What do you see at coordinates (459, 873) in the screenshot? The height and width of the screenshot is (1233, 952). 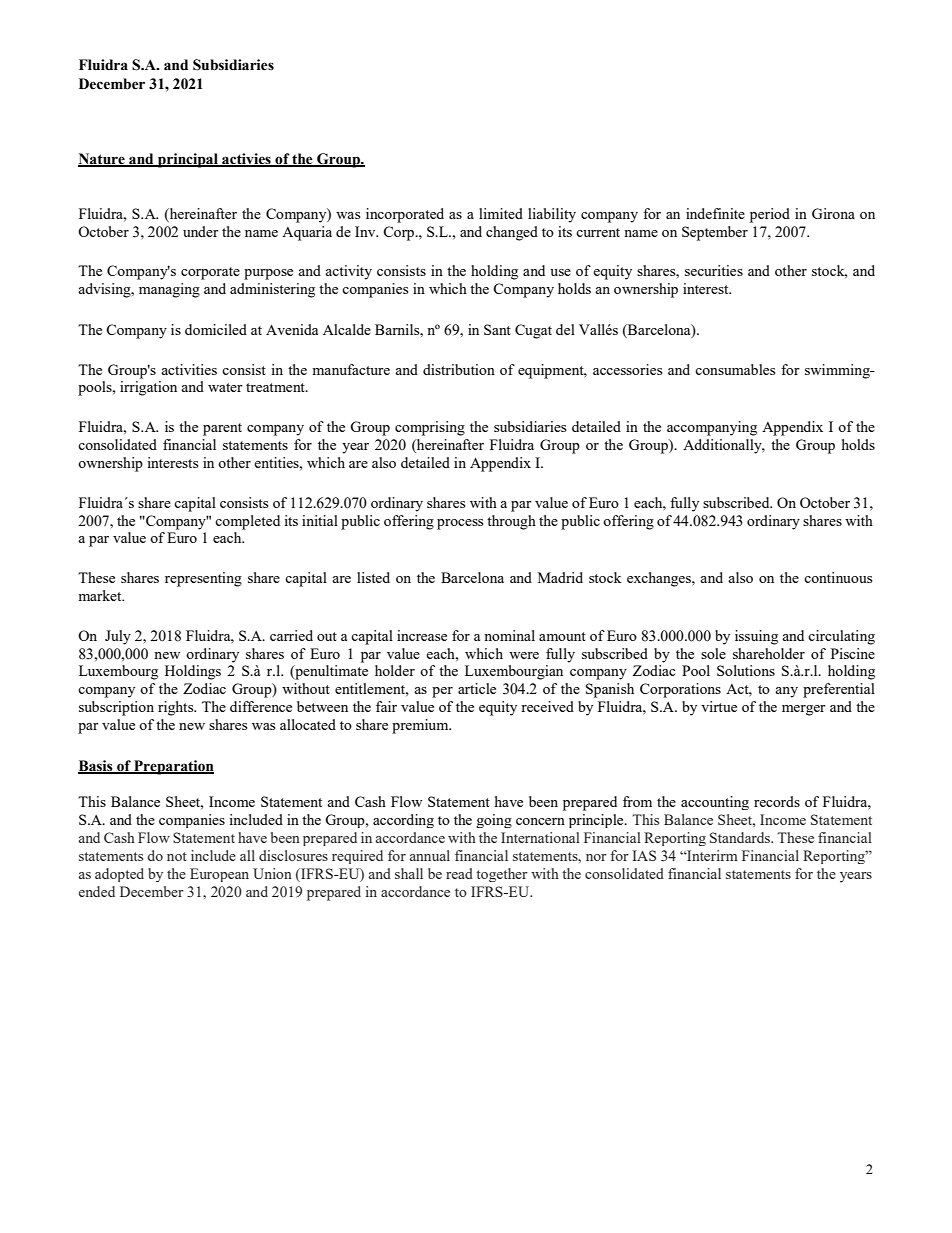 I see `read` at bounding box center [459, 873].
